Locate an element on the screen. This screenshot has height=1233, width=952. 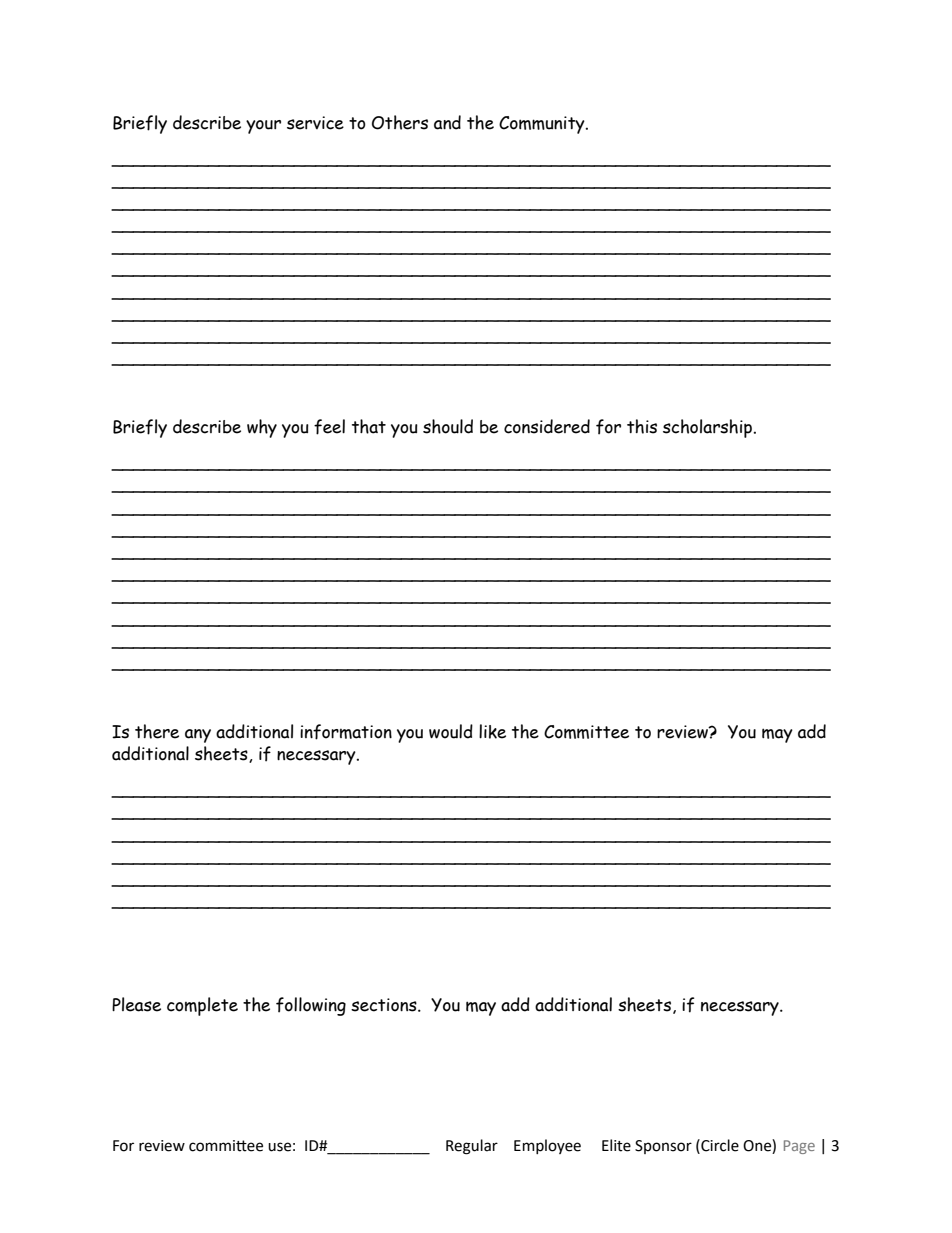
any is located at coordinates (198, 736).
